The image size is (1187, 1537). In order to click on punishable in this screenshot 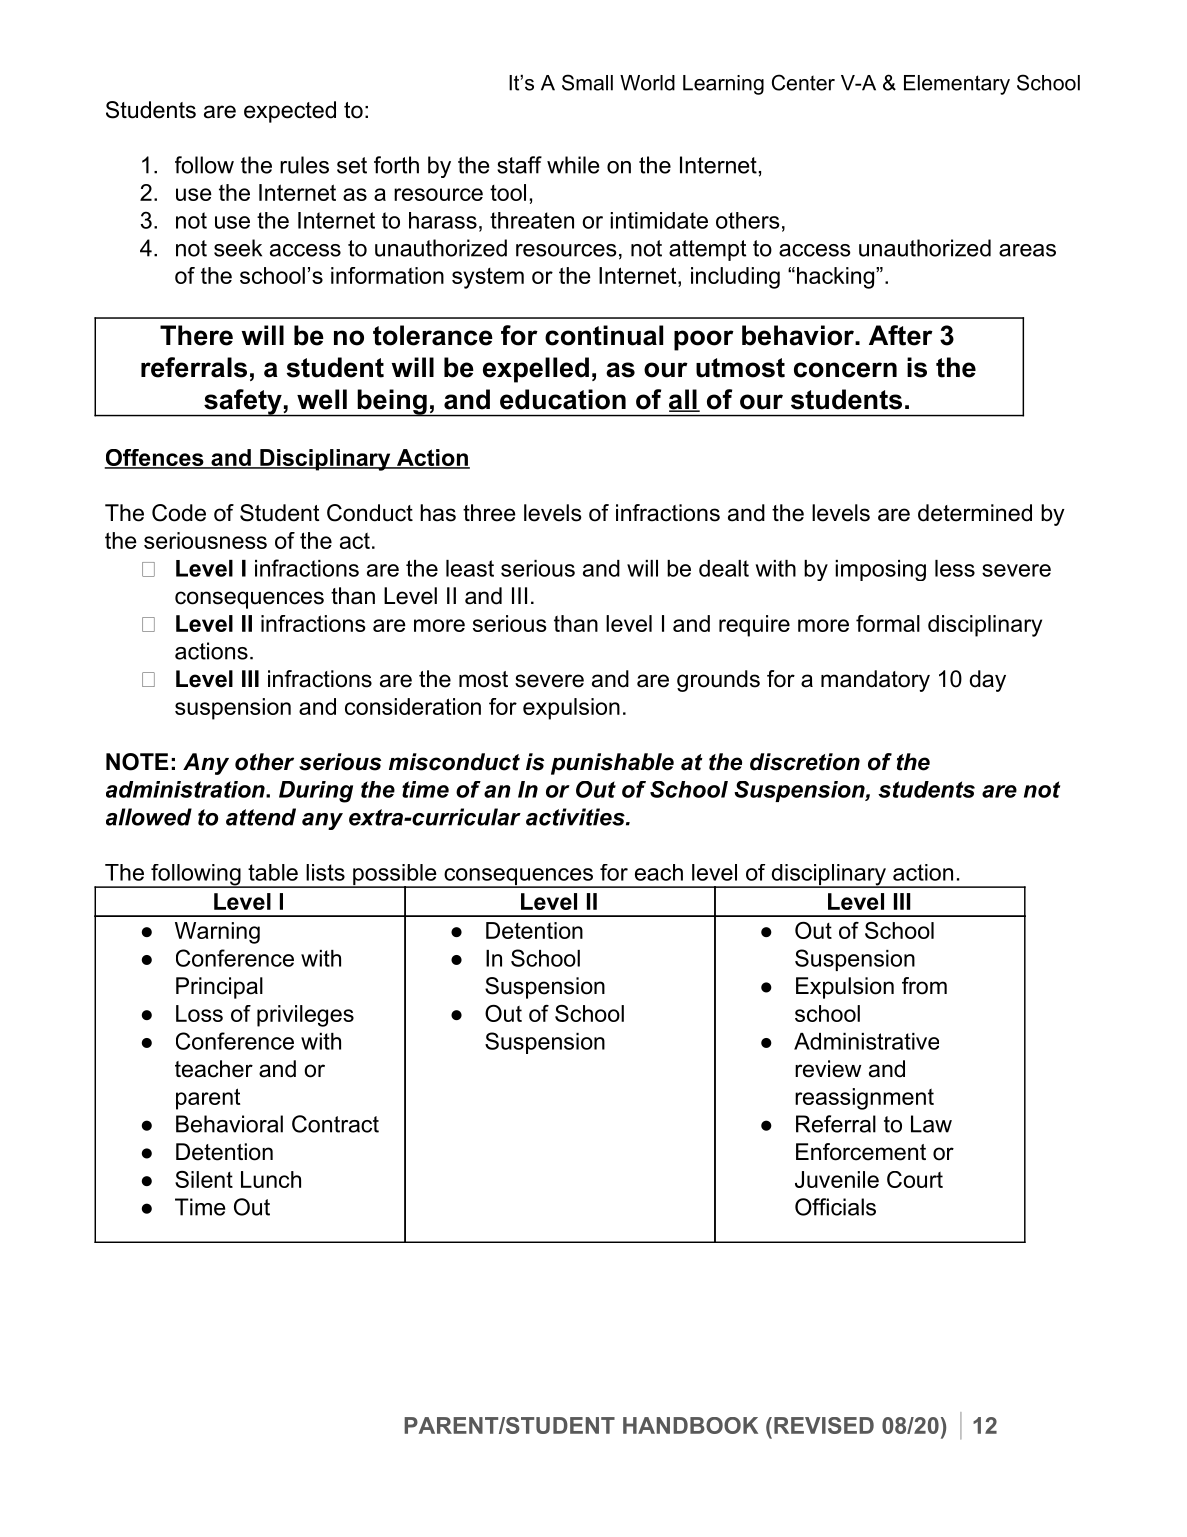, I will do `click(612, 764)`.
